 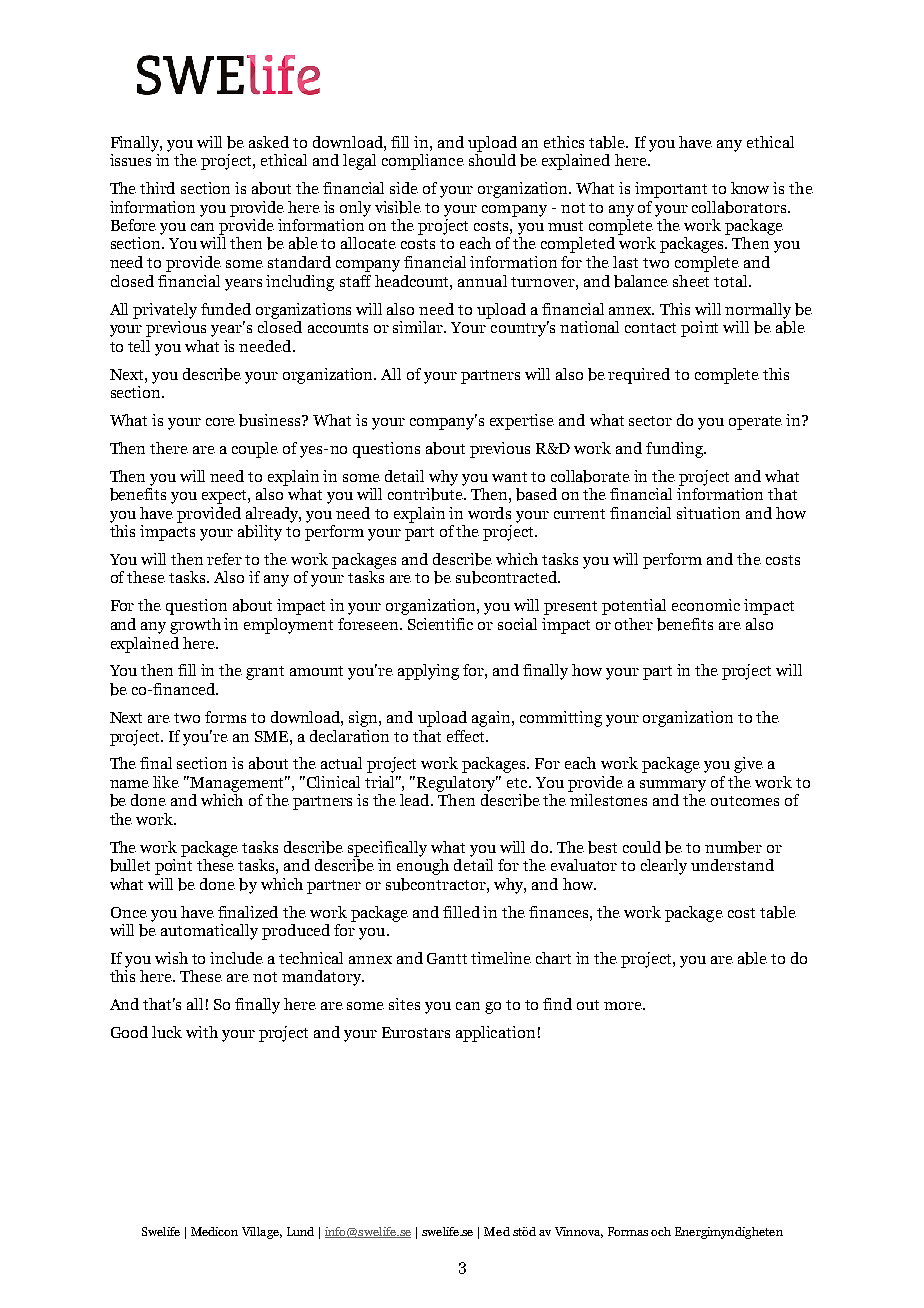 What do you see at coordinates (628, 1231) in the image?
I see `Formas` at bounding box center [628, 1231].
